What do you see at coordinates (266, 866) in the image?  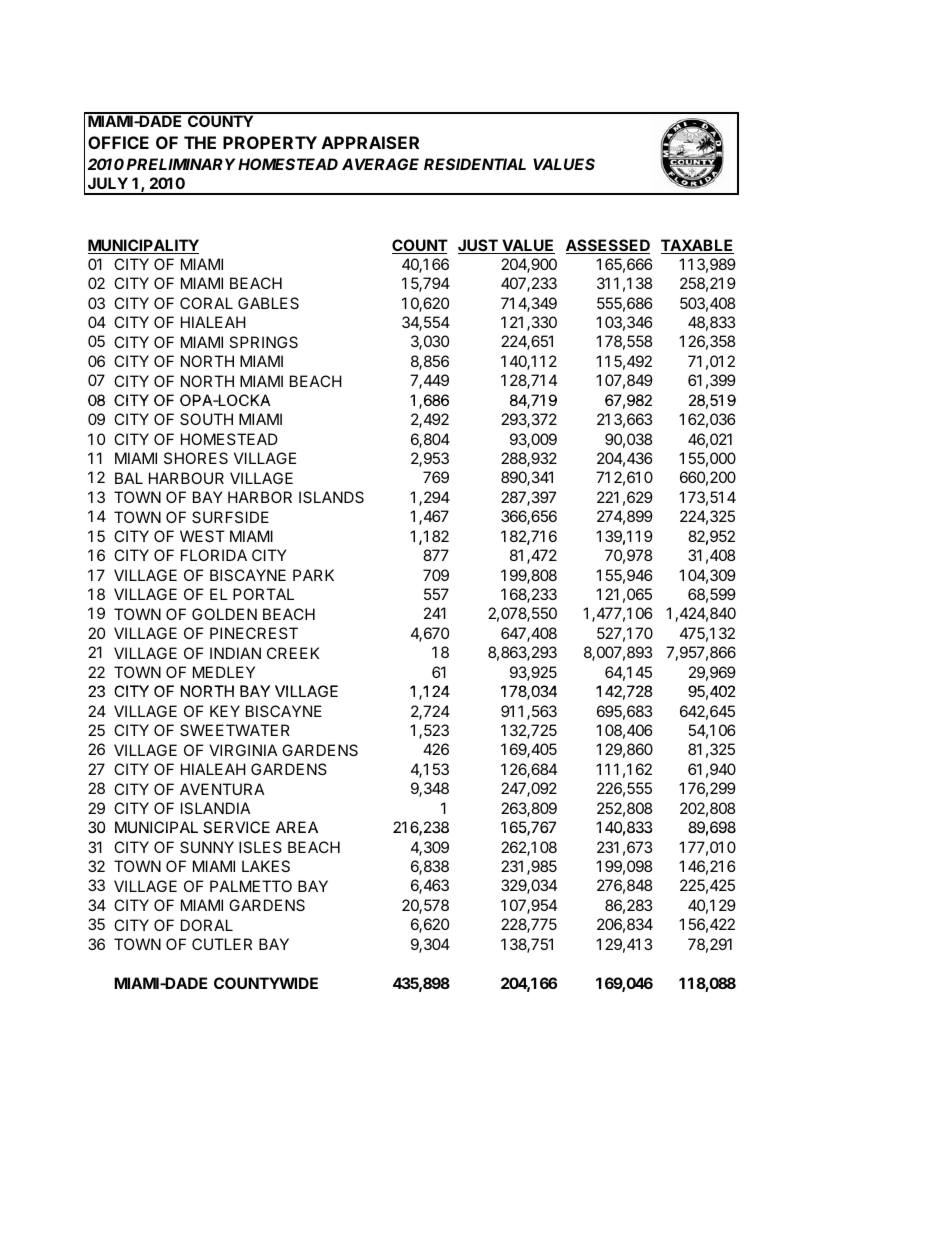 I see `LAKES` at bounding box center [266, 866].
